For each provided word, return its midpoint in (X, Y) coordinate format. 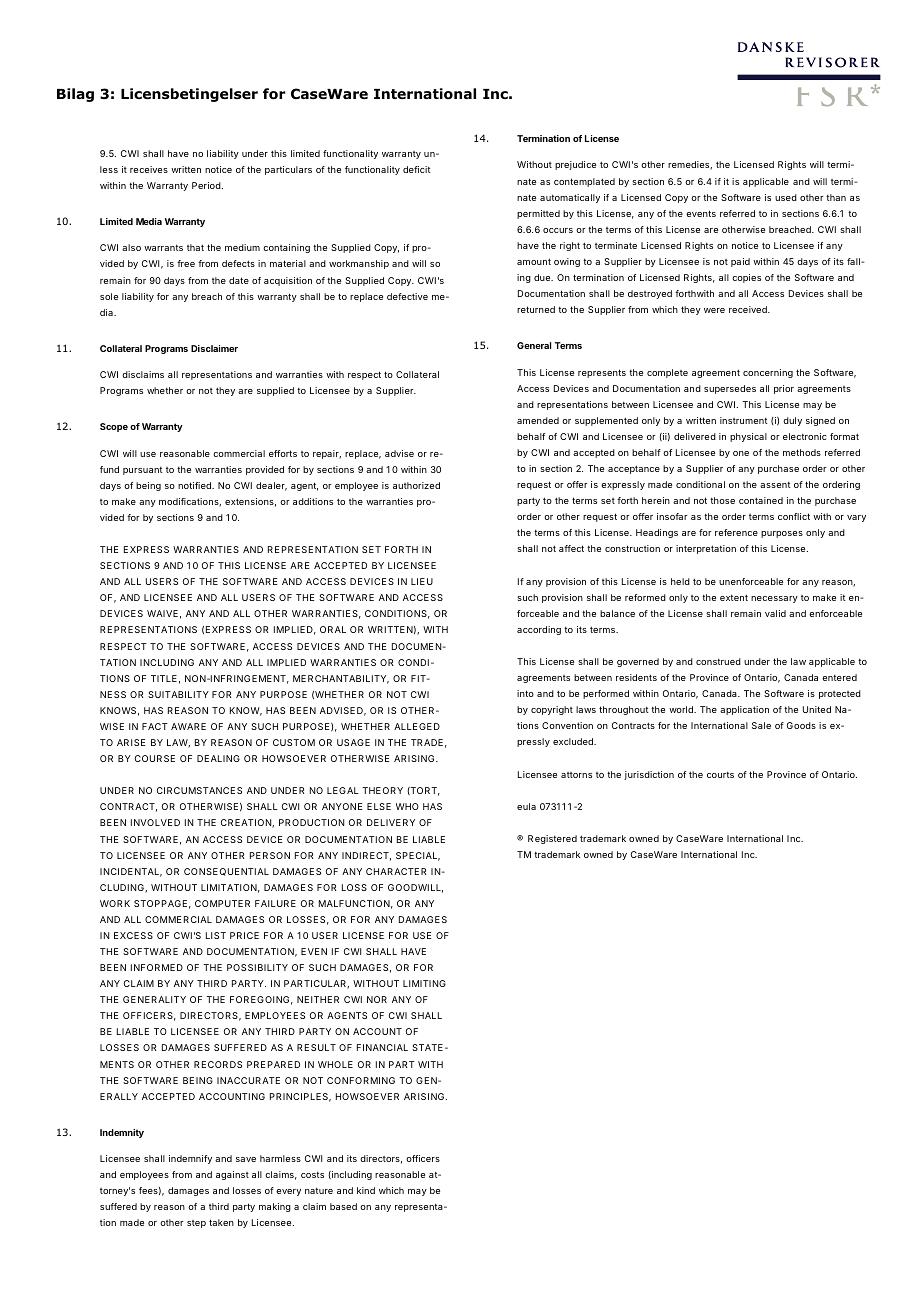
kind (366, 1190)
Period (206, 185)
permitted (538, 214)
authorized (416, 485)
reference (736, 532)
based (343, 1206)
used (786, 197)
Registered (552, 839)
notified (195, 485)
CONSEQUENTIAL (226, 872)
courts (720, 775)
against (232, 1175)
